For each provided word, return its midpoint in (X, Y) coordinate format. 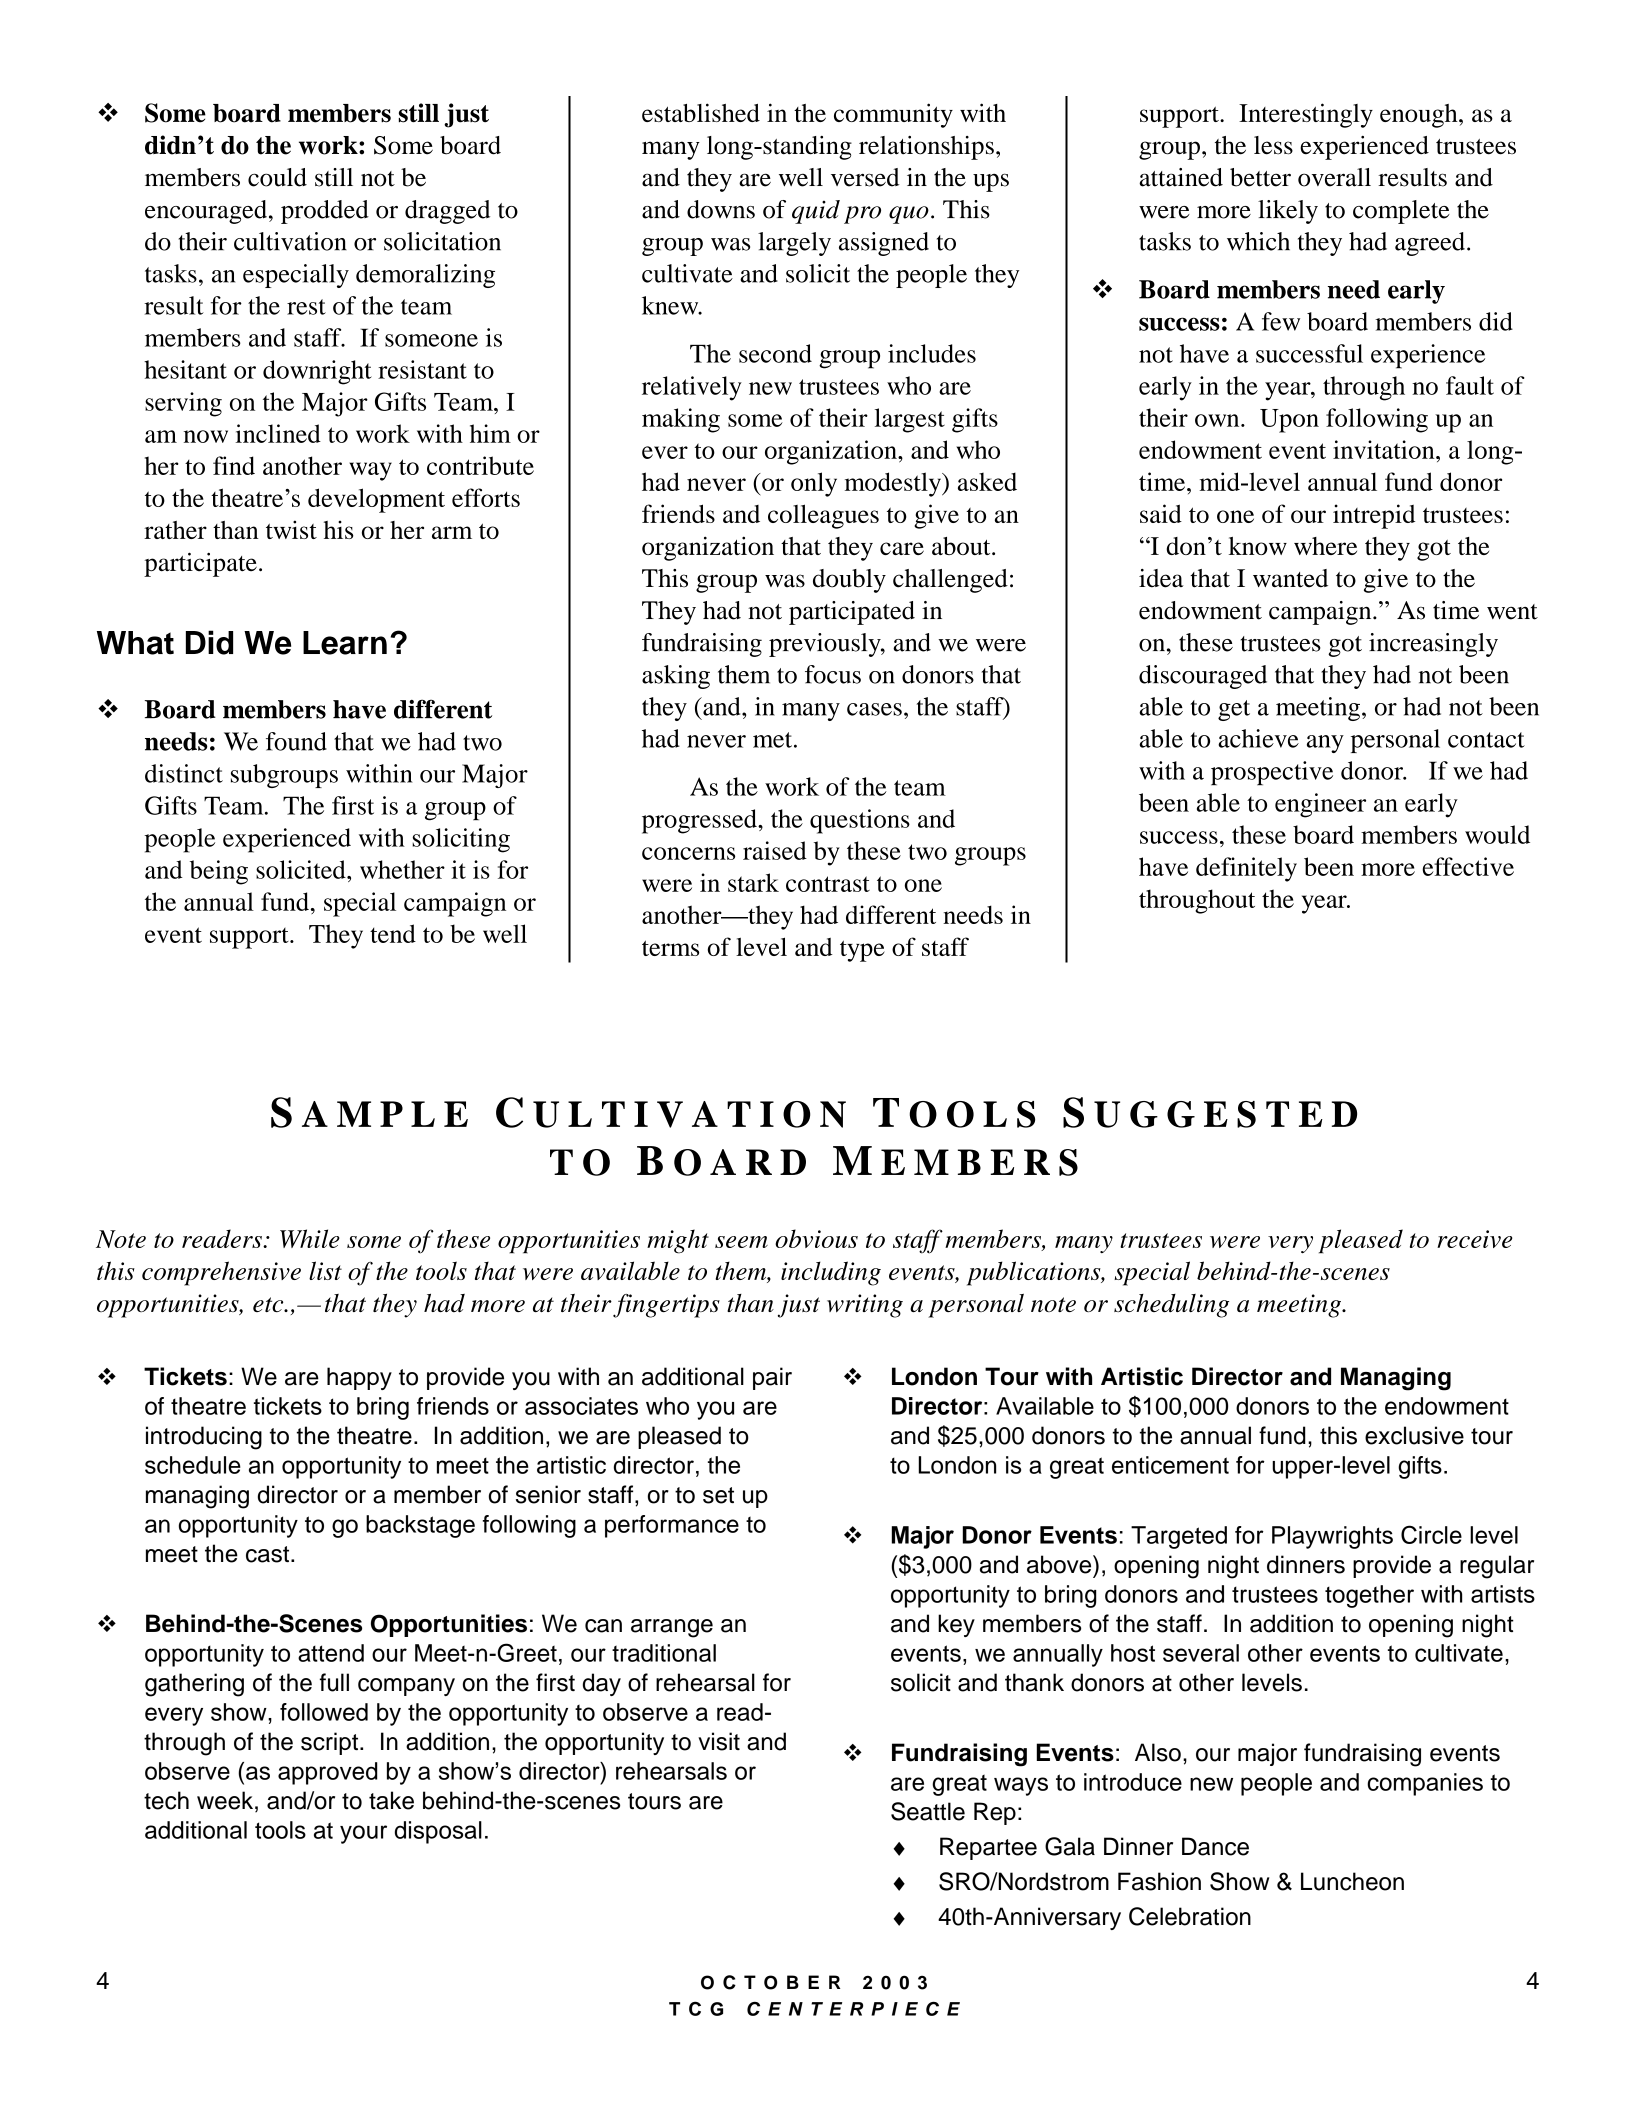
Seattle (928, 1811)
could (277, 177)
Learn (345, 643)
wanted (1290, 578)
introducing (204, 1438)
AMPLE (385, 1114)
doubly (849, 581)
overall (1334, 177)
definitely (1246, 869)
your (363, 1834)
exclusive (1414, 1435)
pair (772, 1378)
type (862, 951)
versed (865, 177)
